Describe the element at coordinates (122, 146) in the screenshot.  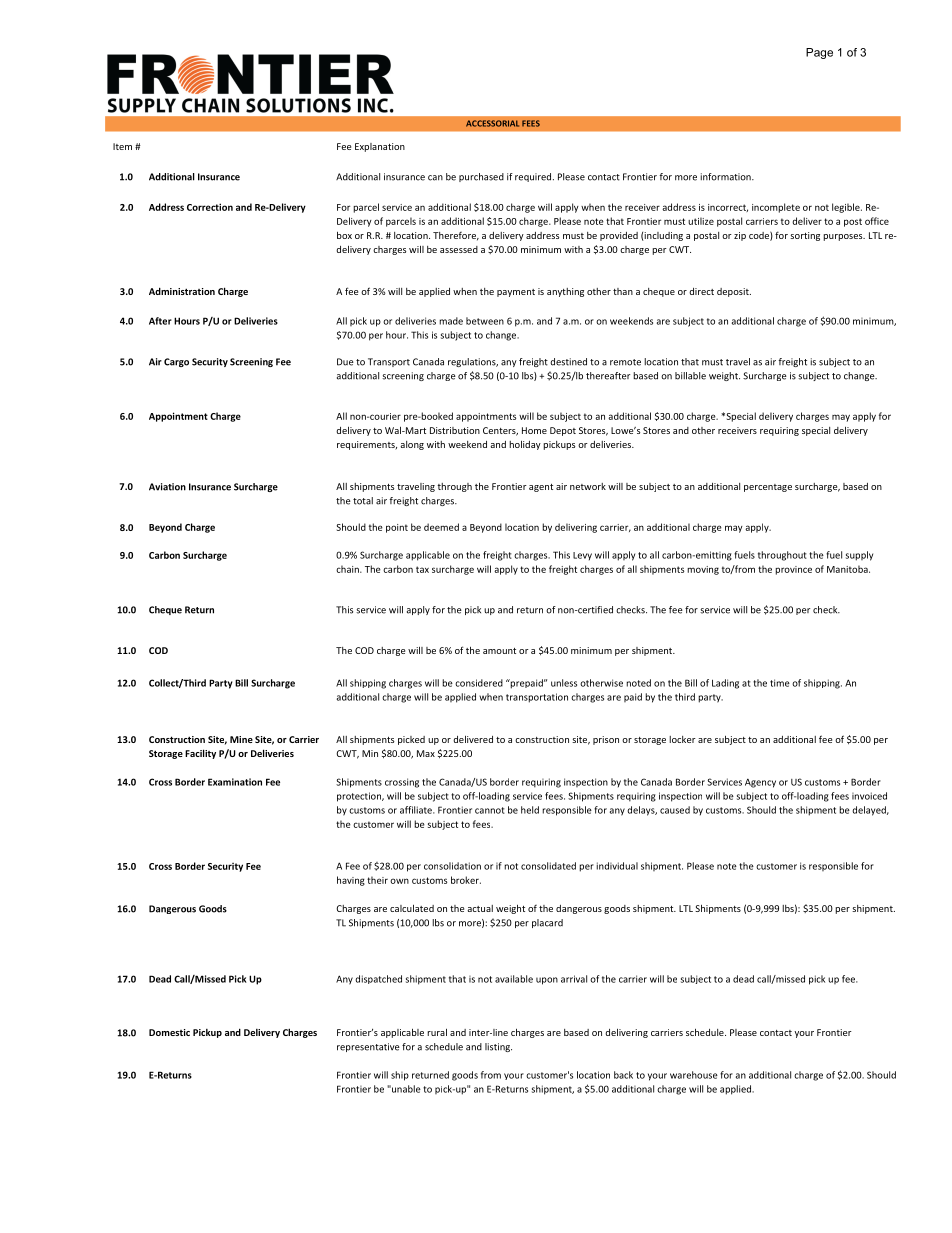
I see `Item` at that location.
